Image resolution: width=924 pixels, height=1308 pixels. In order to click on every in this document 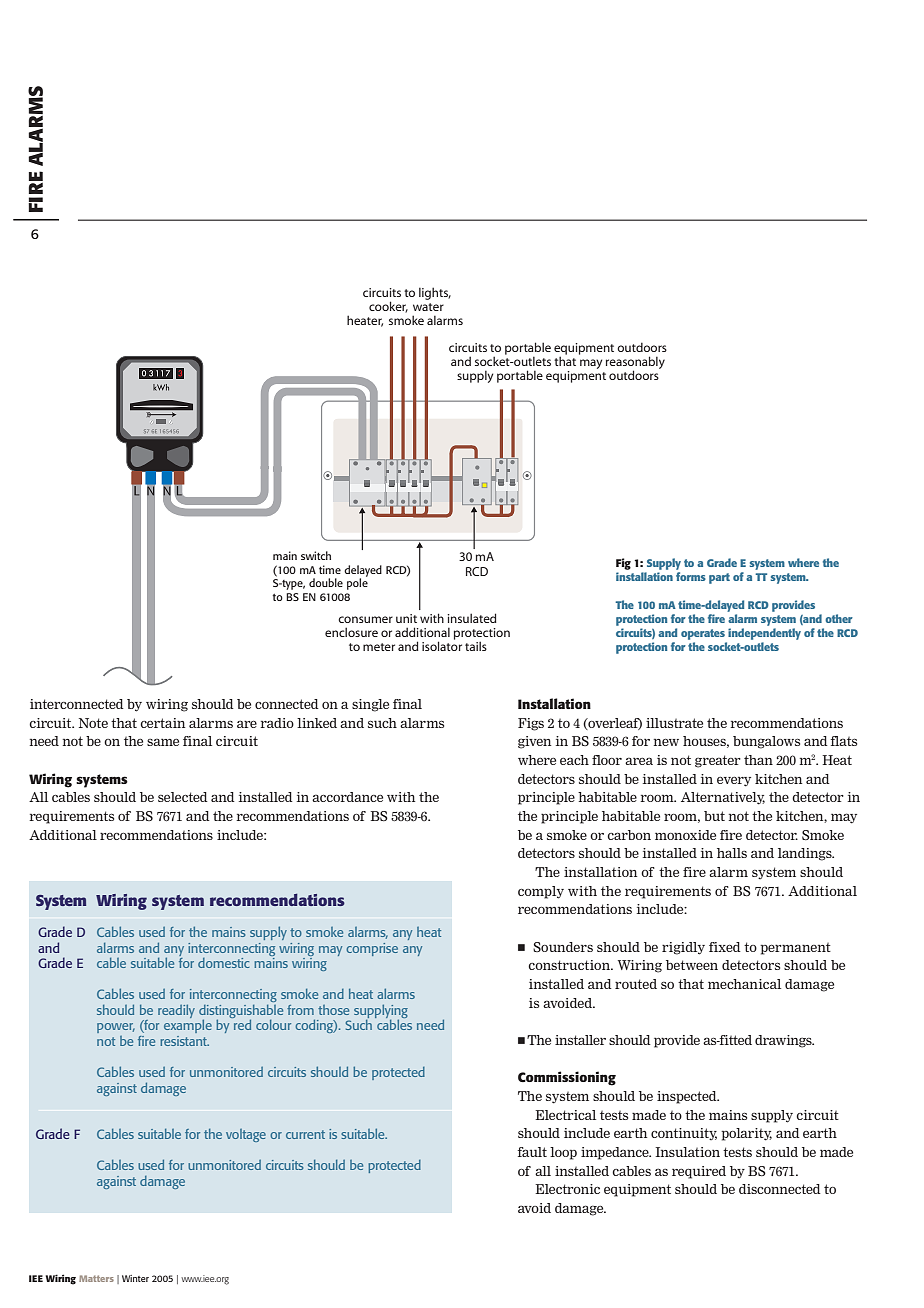, I will do `click(734, 782)`.
